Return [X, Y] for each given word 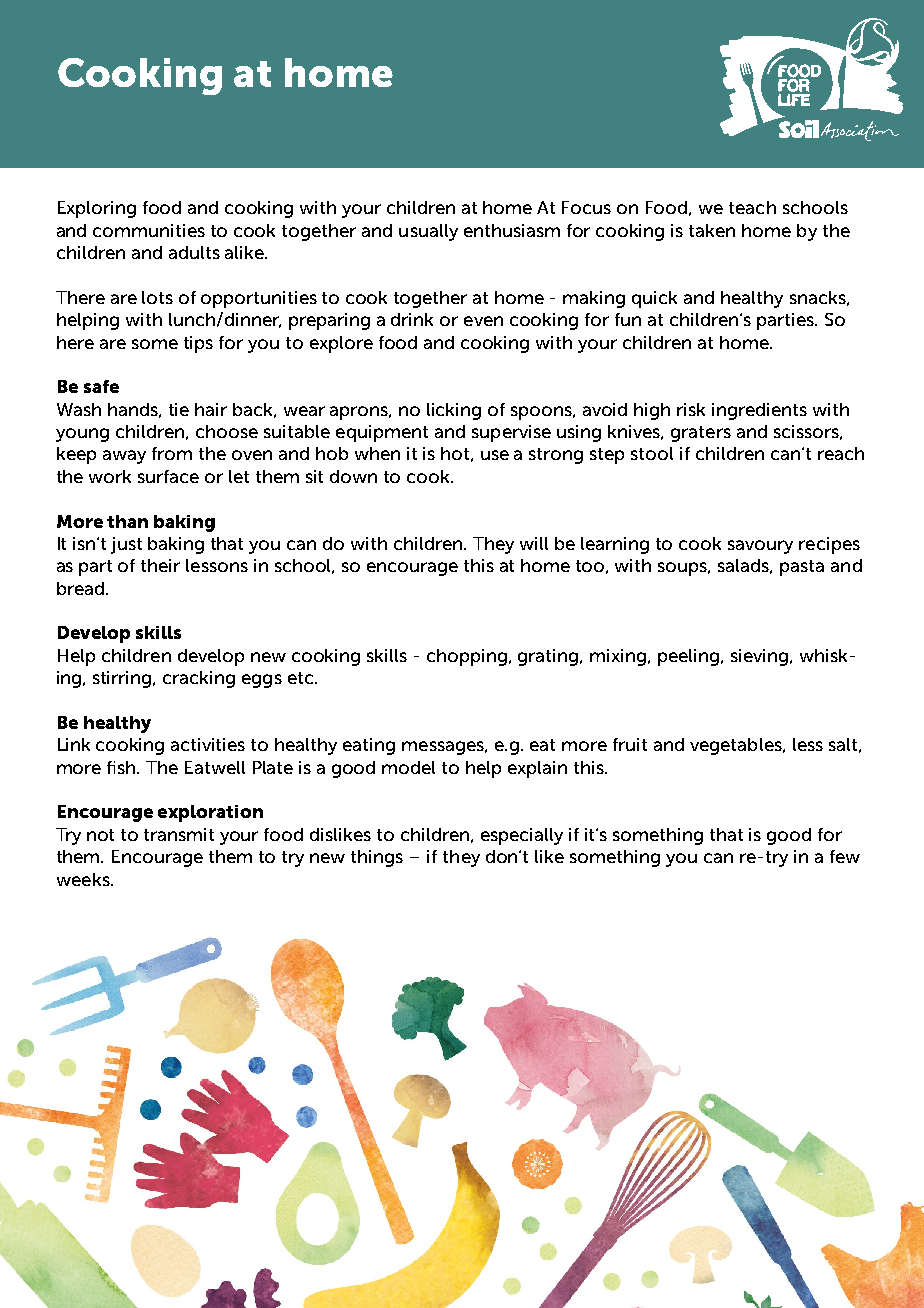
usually [428, 232]
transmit [179, 834]
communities [149, 230]
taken [712, 230]
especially [522, 836]
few [845, 856]
